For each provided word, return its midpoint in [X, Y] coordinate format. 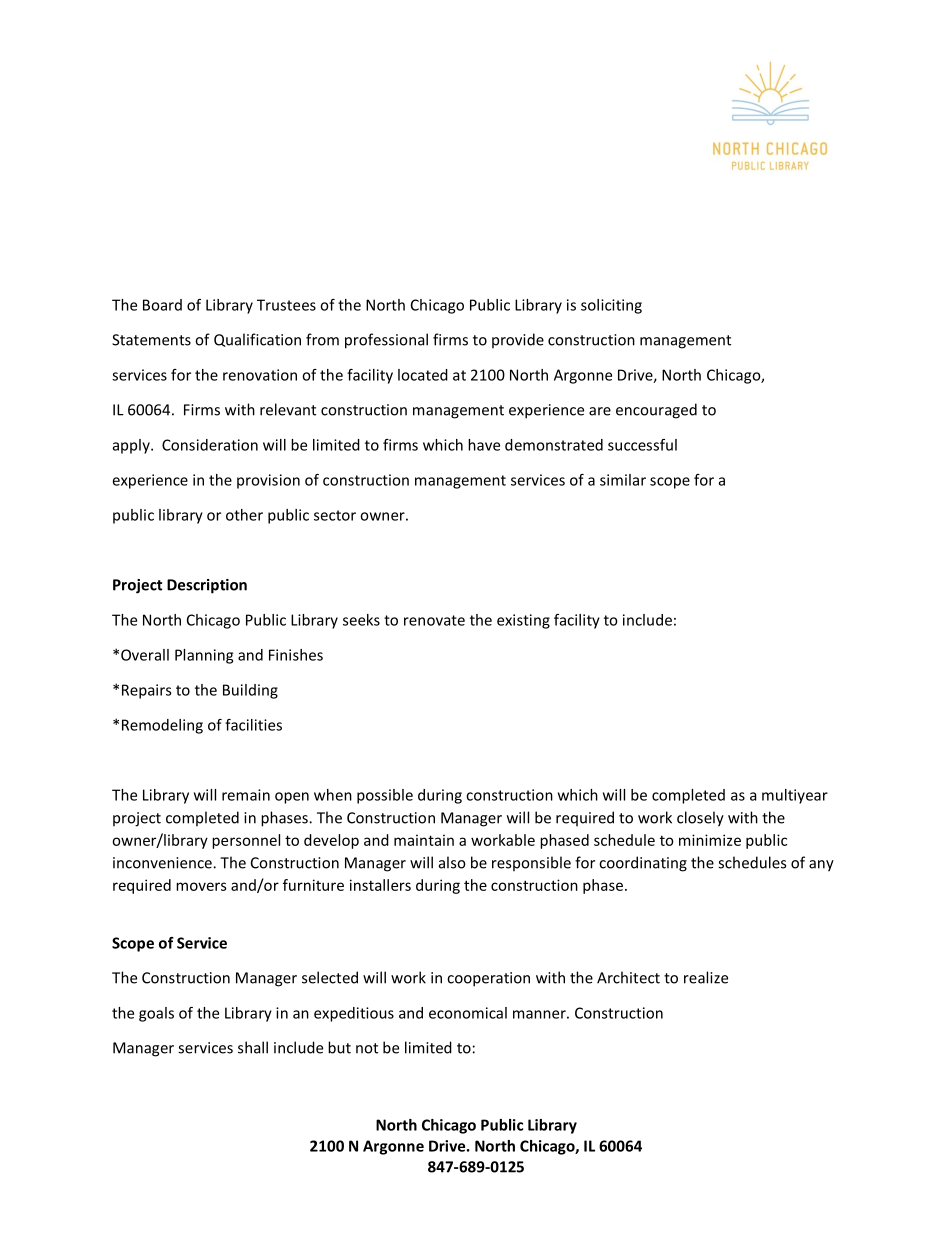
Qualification [257, 340]
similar [623, 480]
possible [385, 796]
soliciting [611, 306]
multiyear [795, 796]
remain [246, 795]
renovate [434, 620]
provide [518, 340]
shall [253, 1047]
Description [207, 586]
